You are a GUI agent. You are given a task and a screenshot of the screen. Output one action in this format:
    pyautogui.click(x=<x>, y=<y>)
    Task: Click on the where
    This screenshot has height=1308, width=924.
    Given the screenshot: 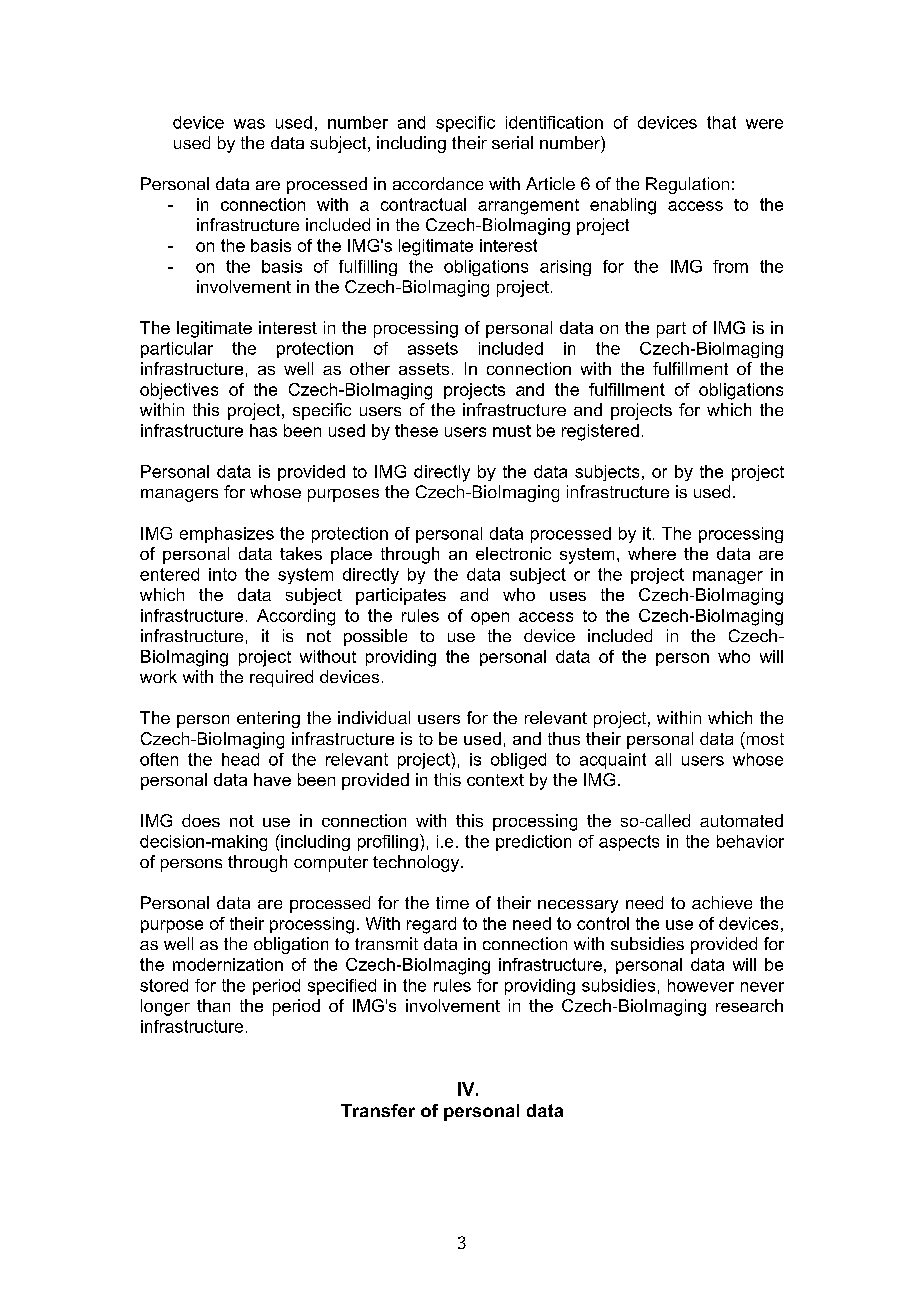 What is the action you would take?
    pyautogui.click(x=652, y=553)
